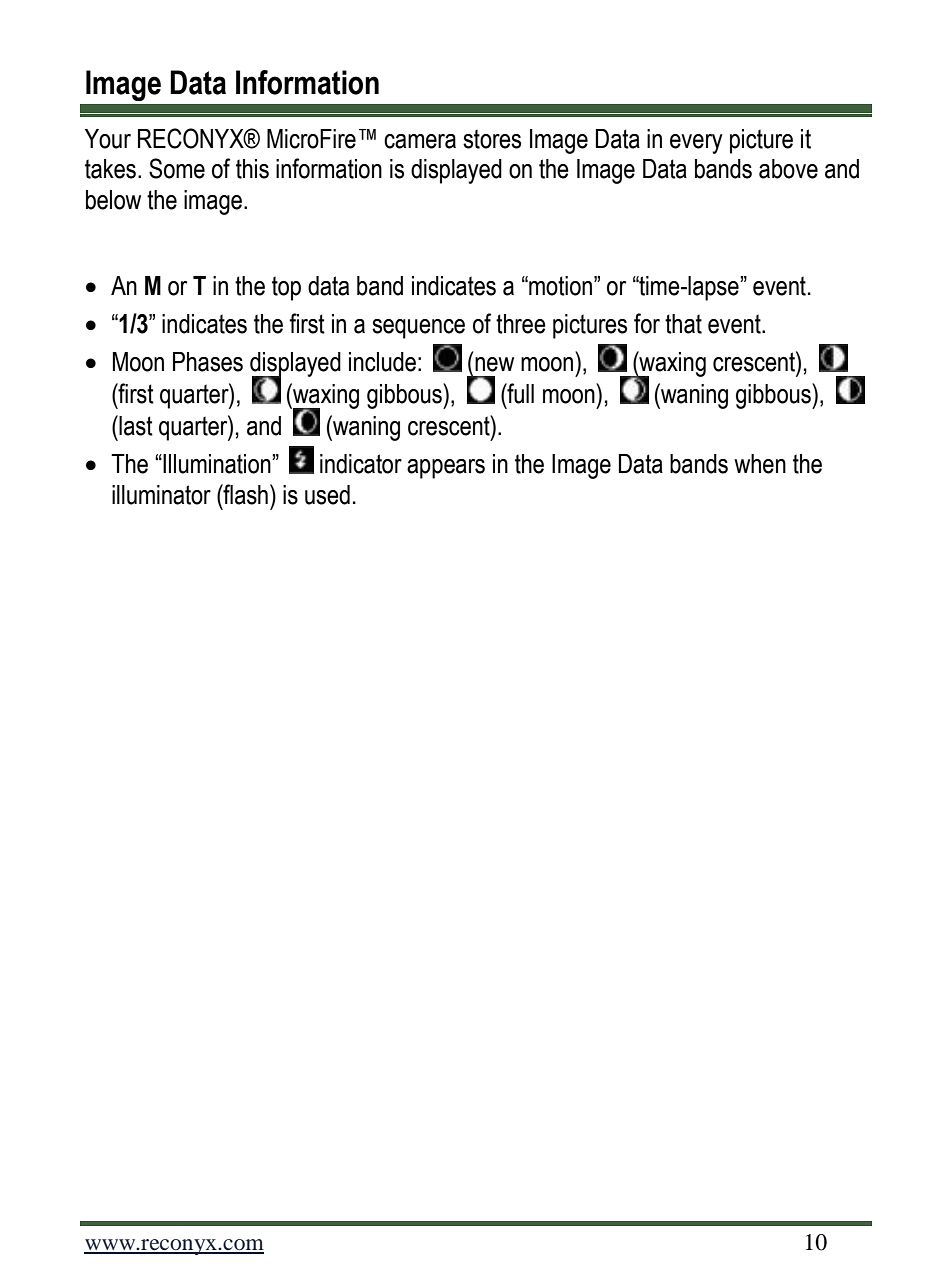 The image size is (952, 1273). Describe the element at coordinates (446, 469) in the screenshot. I see `appears` at that location.
